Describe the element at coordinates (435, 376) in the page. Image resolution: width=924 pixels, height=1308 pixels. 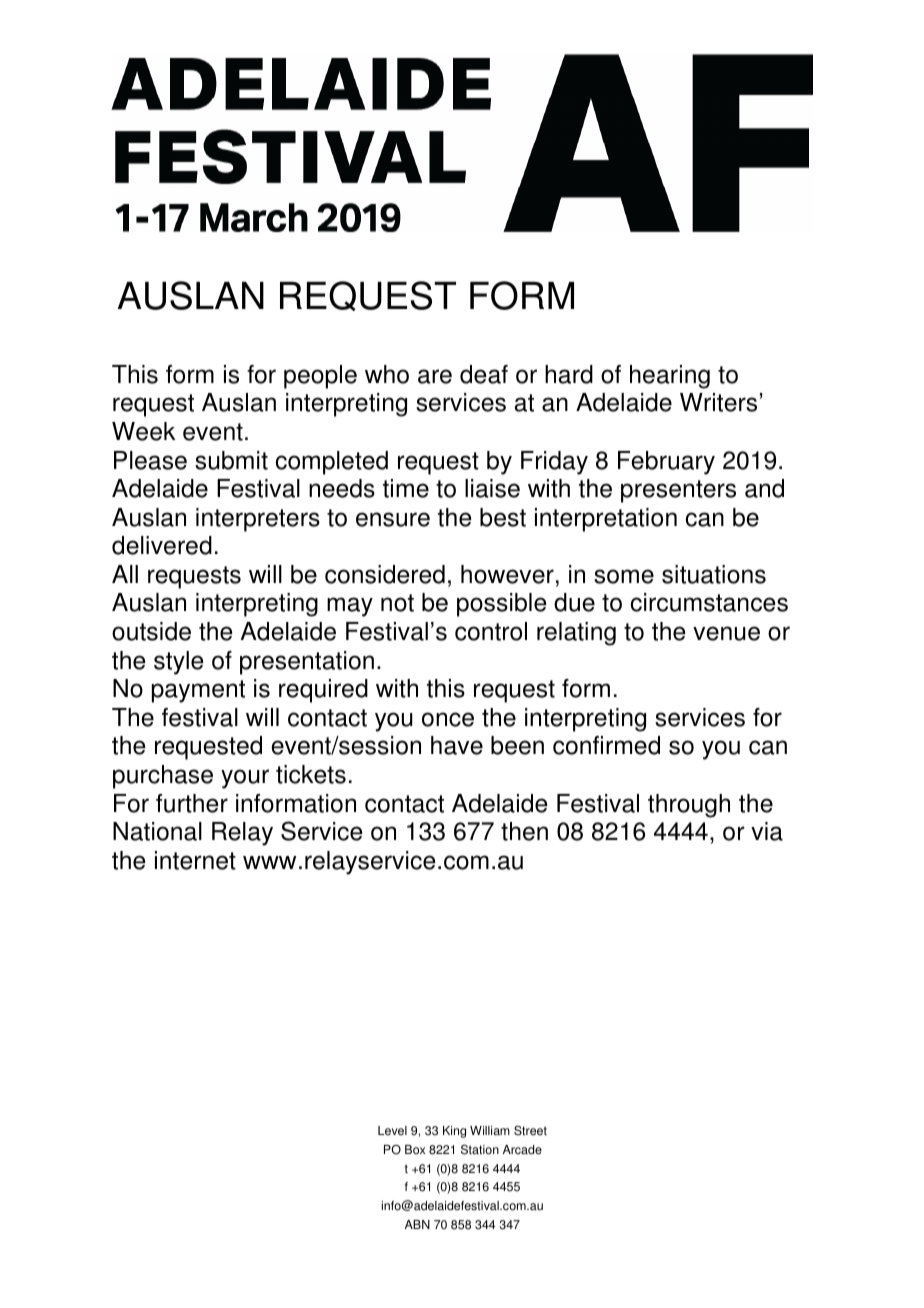
I see `are` at that location.
